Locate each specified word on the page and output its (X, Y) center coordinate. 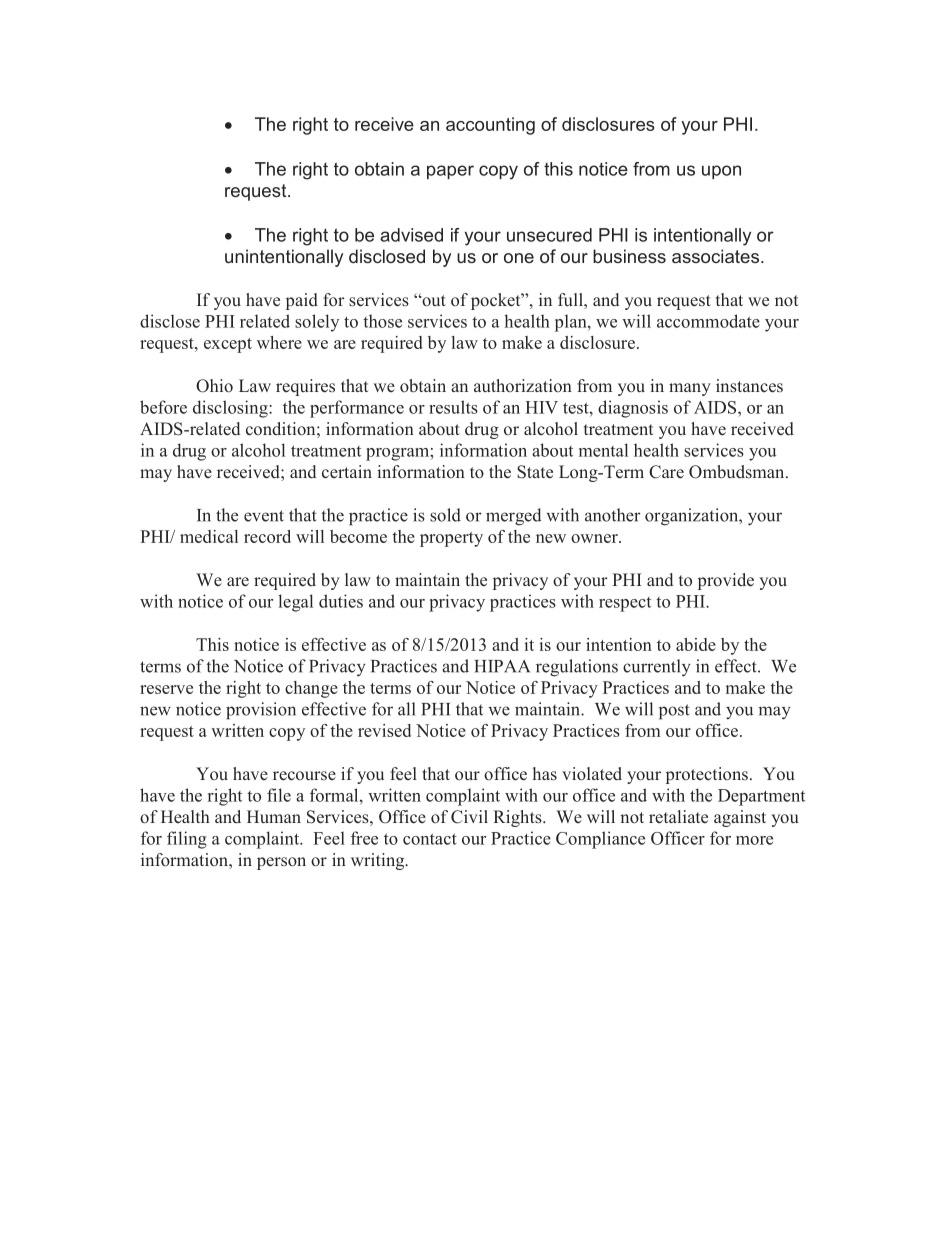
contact (430, 839)
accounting (490, 126)
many (690, 389)
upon (721, 172)
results (453, 407)
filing (187, 840)
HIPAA (502, 666)
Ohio (214, 386)
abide (696, 644)
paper (450, 172)
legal (295, 603)
